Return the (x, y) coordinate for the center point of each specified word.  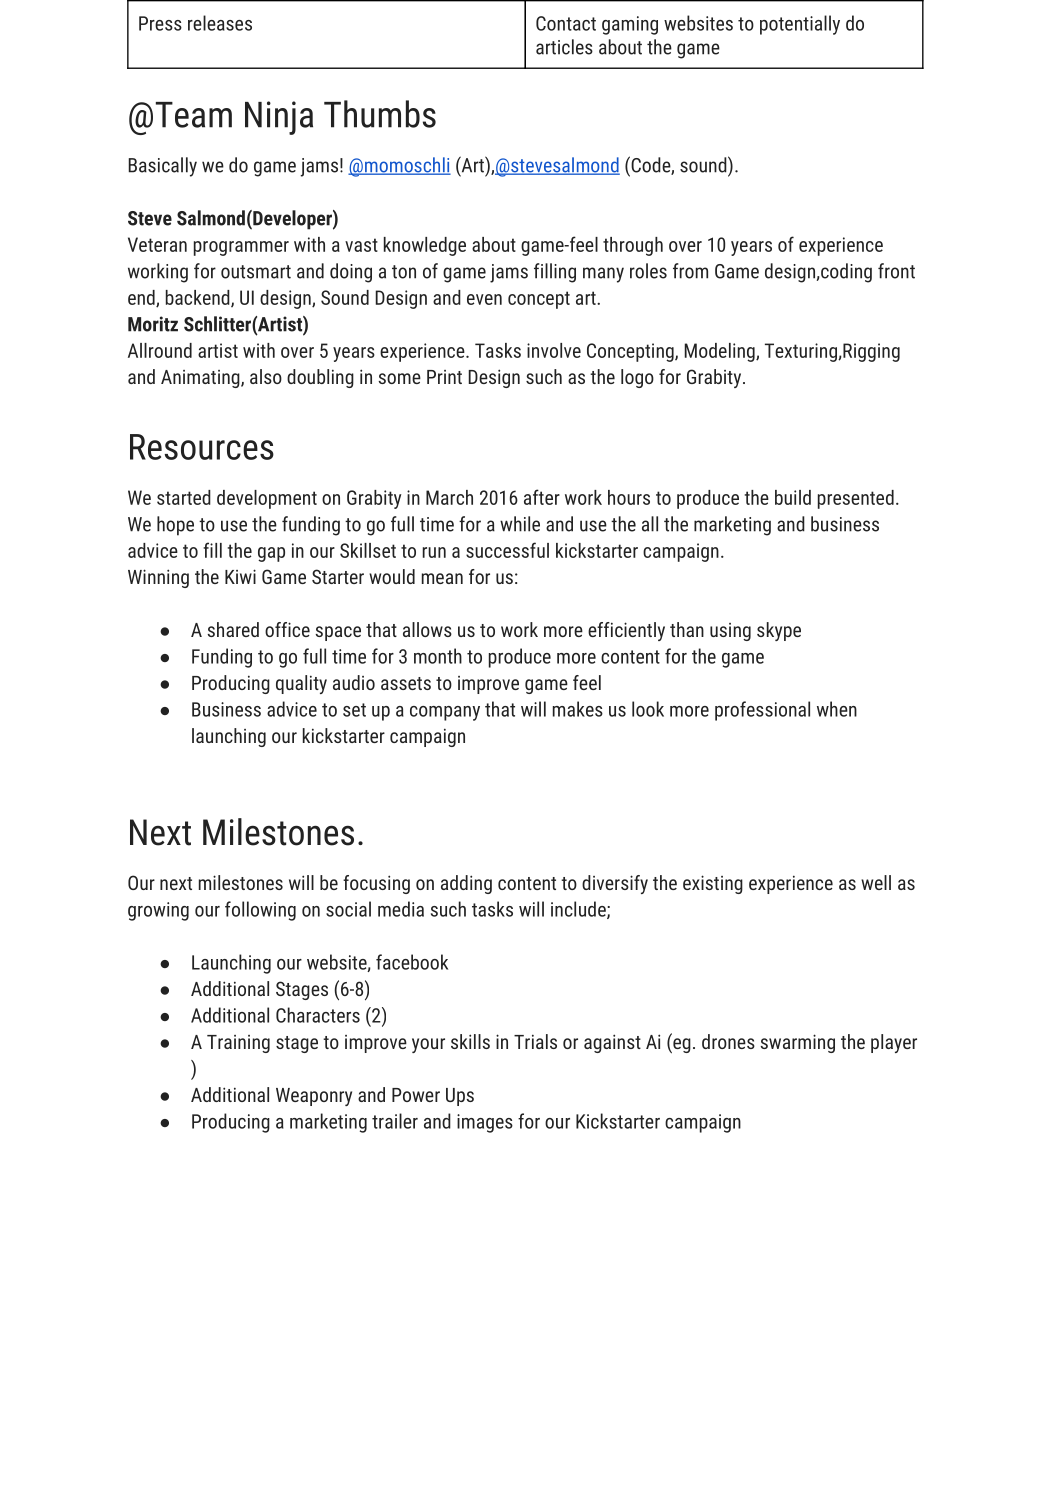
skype (779, 631)
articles (564, 47)
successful (507, 550)
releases (220, 23)
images (485, 1123)
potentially (800, 25)
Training (238, 1044)
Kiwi (240, 576)
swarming (797, 1043)
